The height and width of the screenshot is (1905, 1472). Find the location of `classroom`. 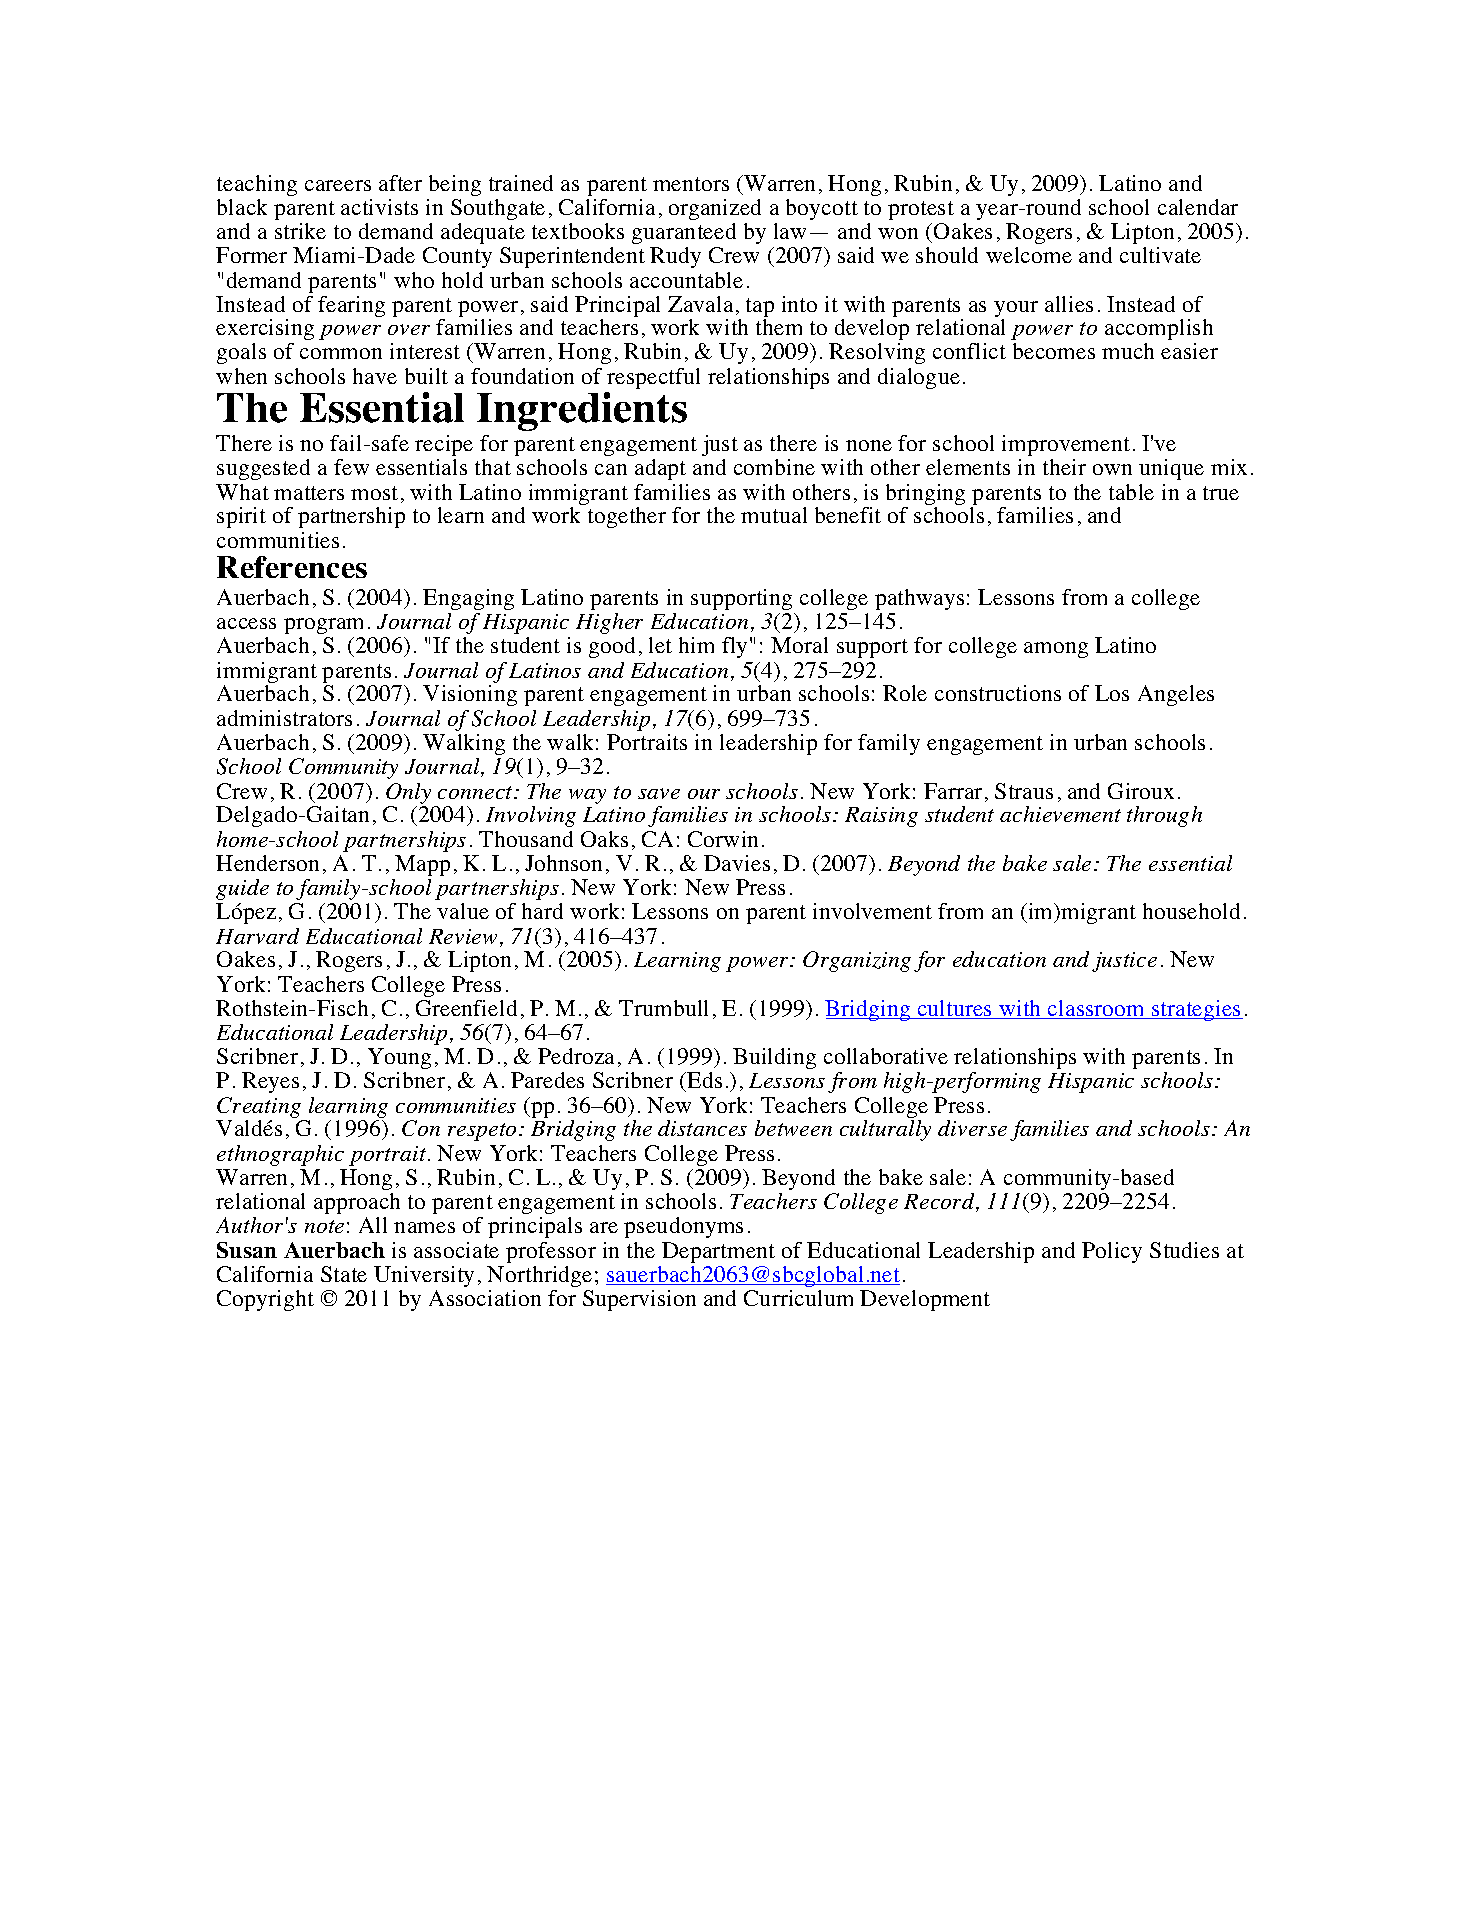

classroom is located at coordinates (1097, 1009).
